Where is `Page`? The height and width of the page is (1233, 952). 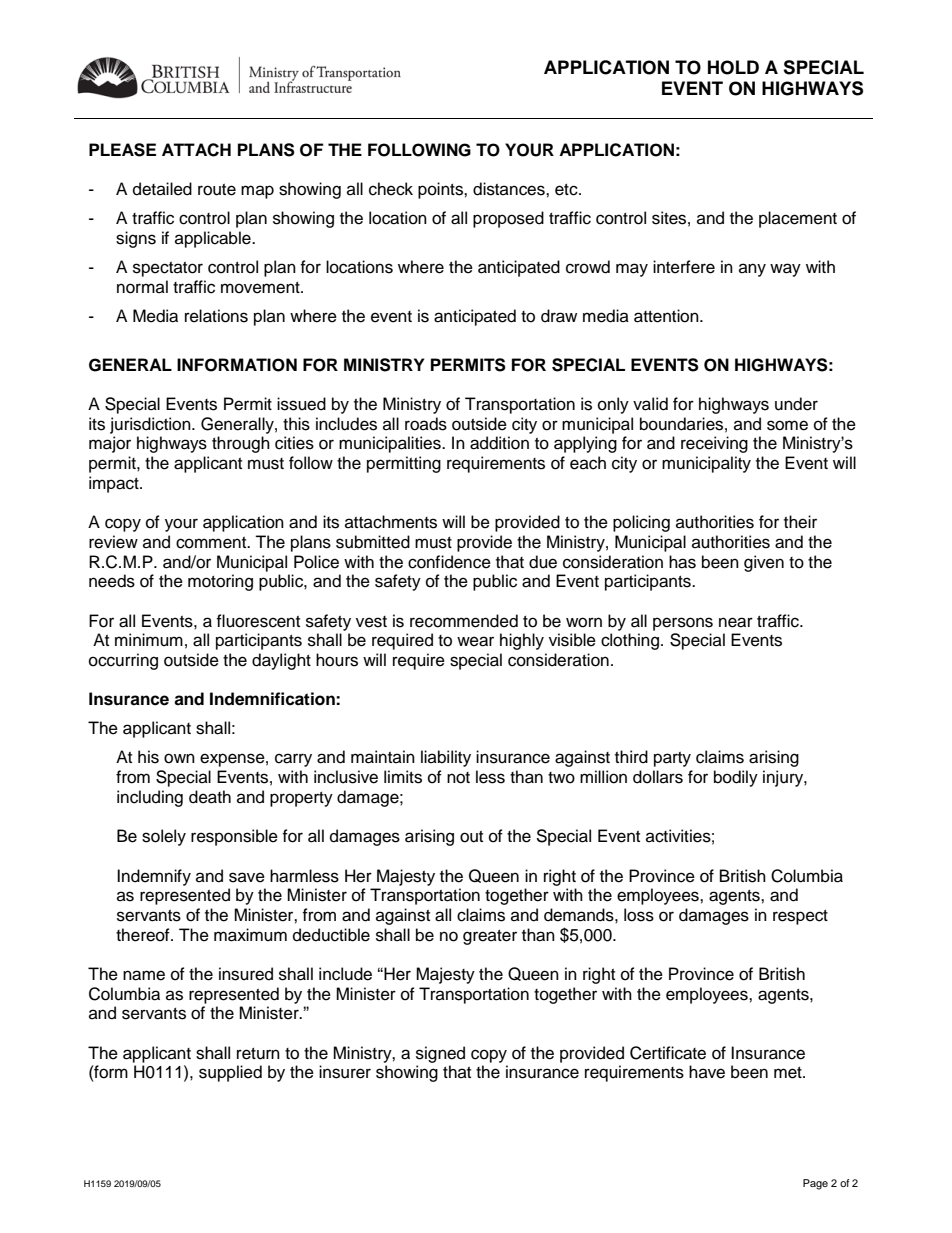 Page is located at coordinates (815, 1184).
